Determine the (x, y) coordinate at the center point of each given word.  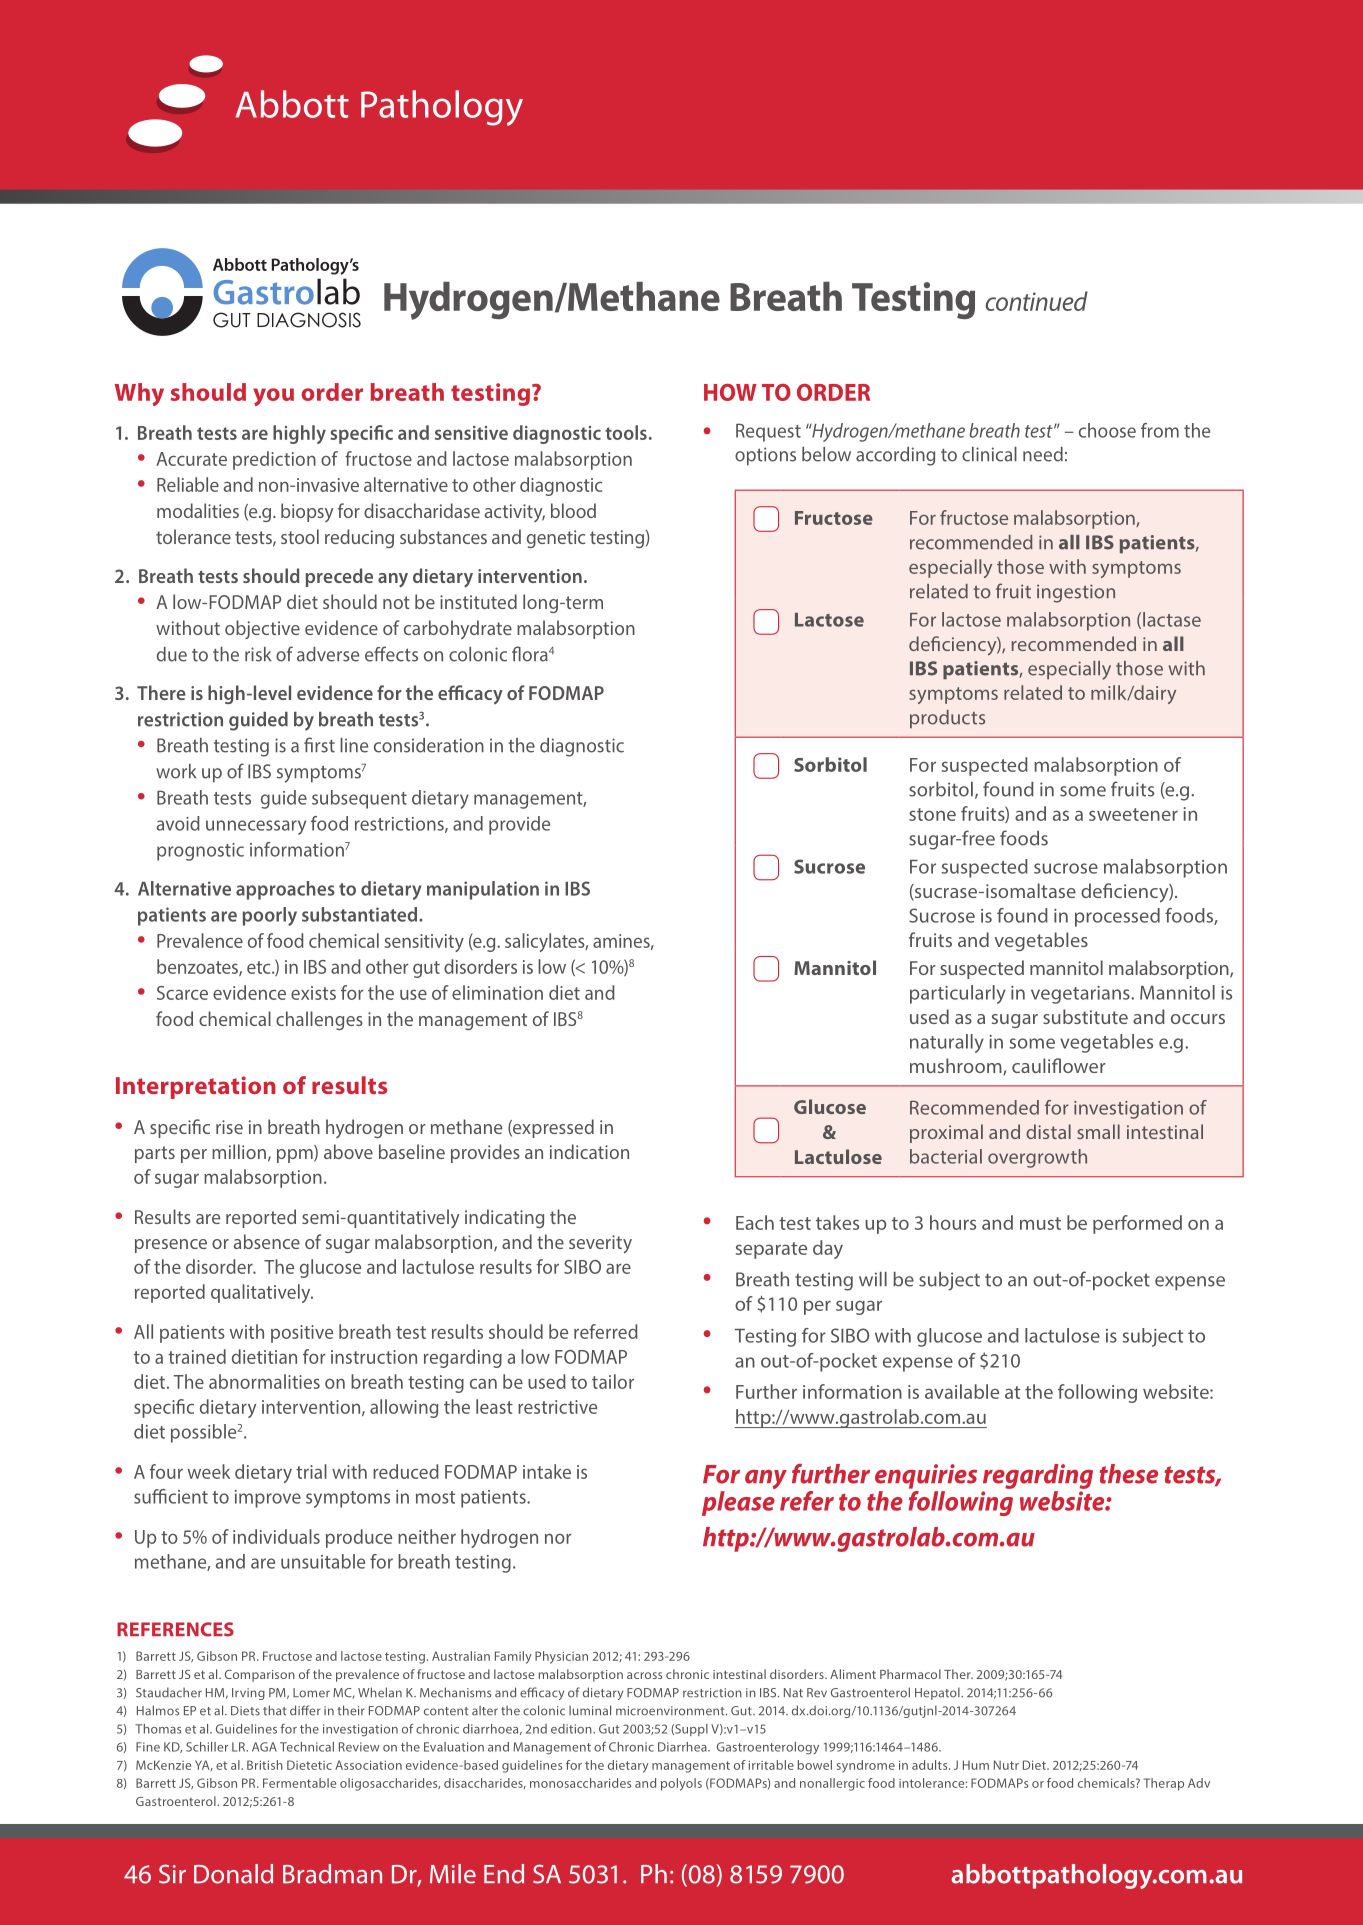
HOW (730, 392)
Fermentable (299, 1783)
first (319, 745)
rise (229, 1127)
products (947, 719)
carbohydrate (458, 630)
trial (311, 1471)
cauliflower (1059, 1065)
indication (589, 1151)
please (738, 1503)
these (1128, 1474)
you (273, 397)
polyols (681, 1784)
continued (1036, 301)
